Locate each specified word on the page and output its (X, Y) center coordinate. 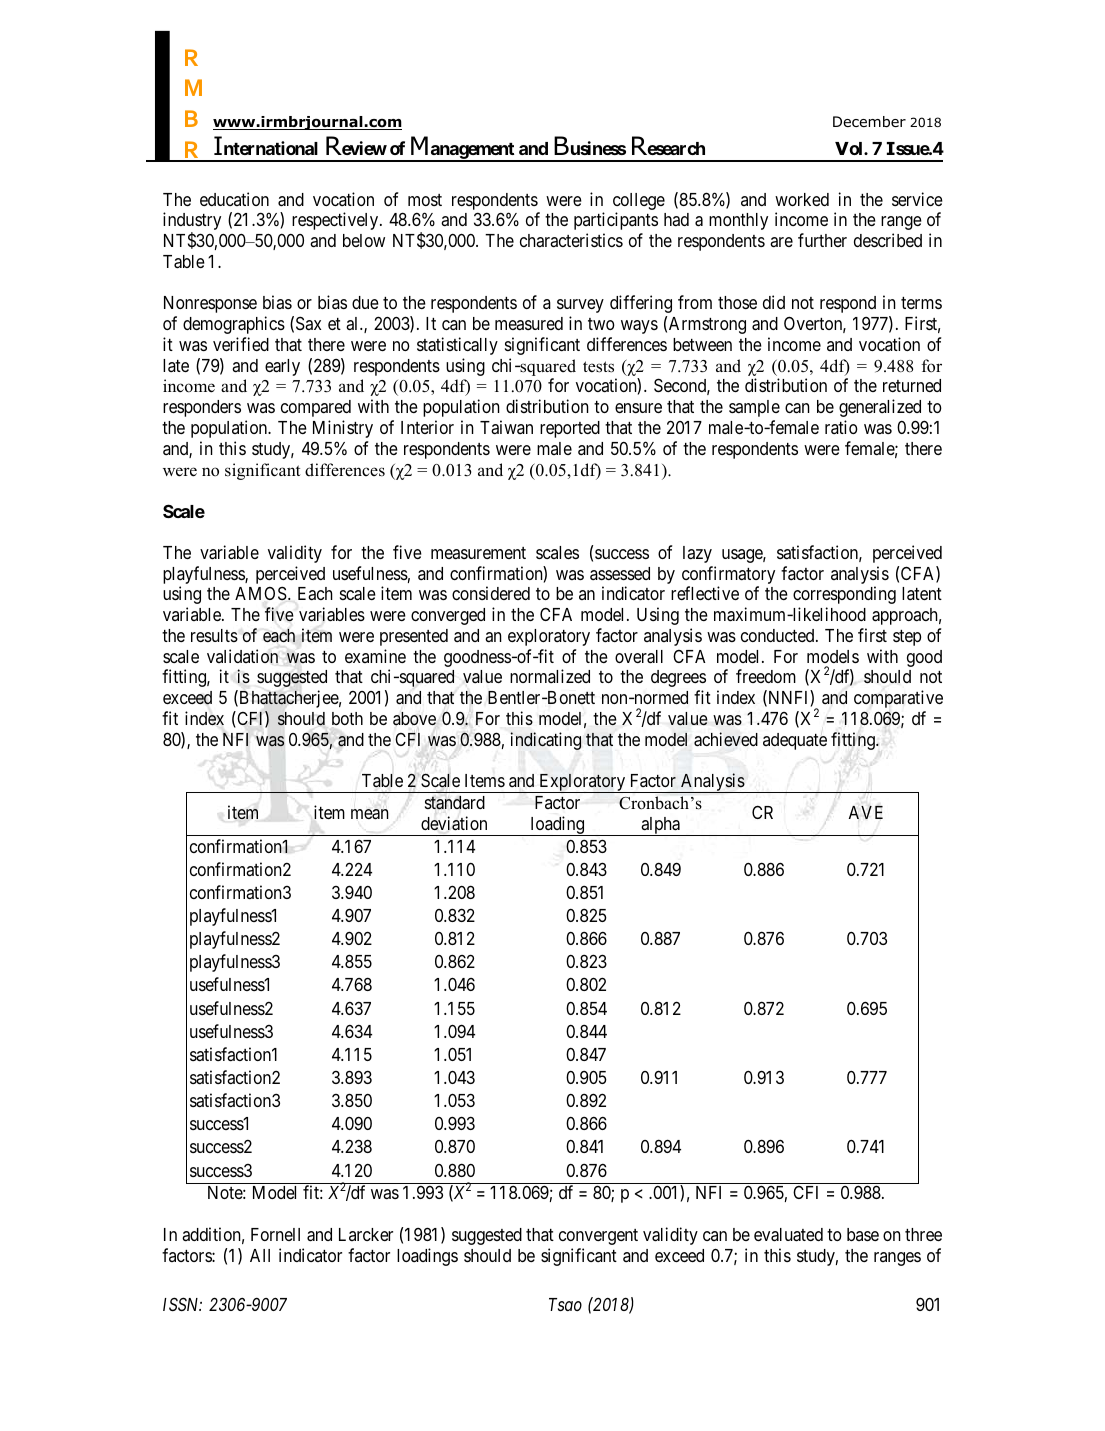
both (347, 718)
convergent (598, 1237)
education (234, 199)
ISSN (182, 1304)
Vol (850, 148)
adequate (795, 741)
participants (616, 221)
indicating (545, 741)
